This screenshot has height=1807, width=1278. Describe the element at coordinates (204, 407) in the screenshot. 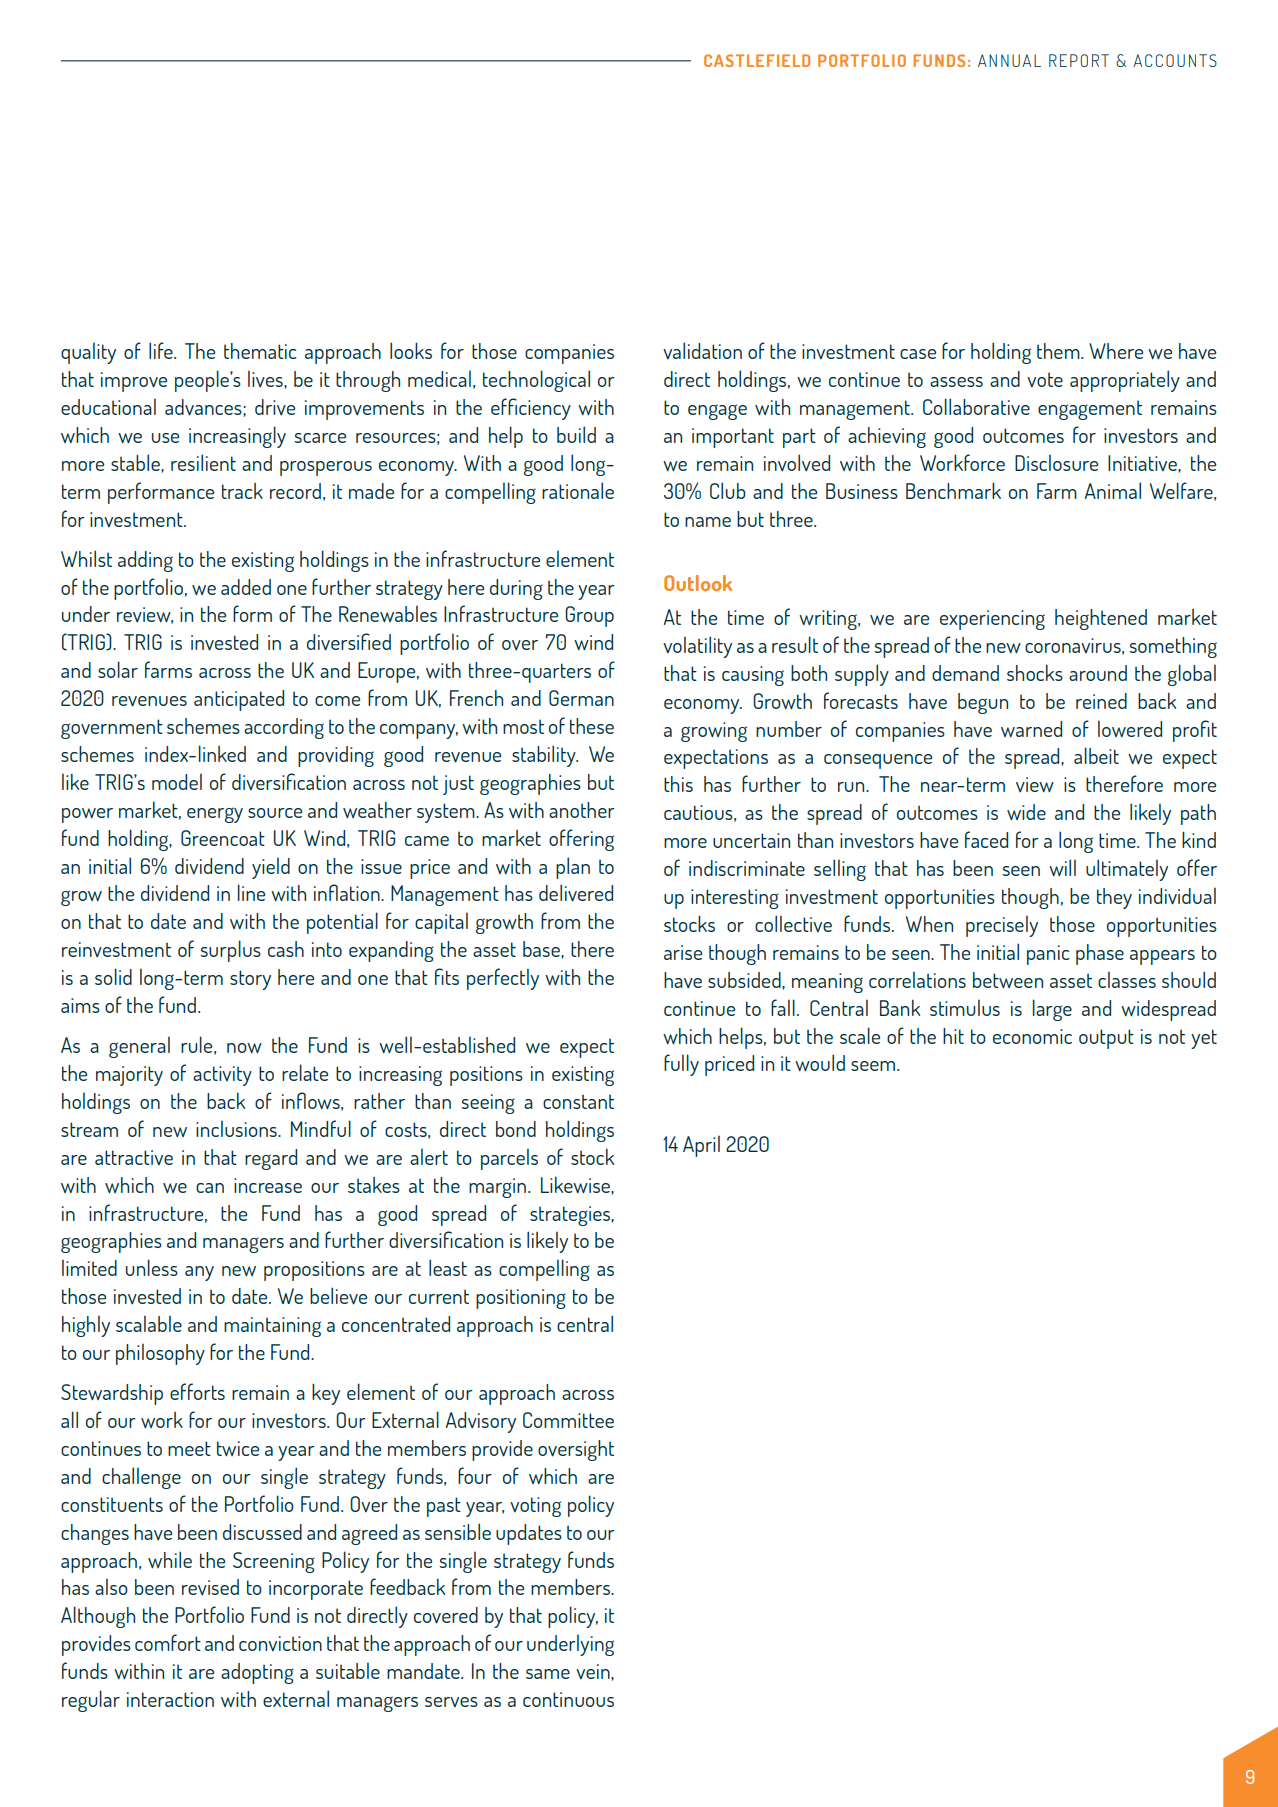

I see `advances` at that location.
